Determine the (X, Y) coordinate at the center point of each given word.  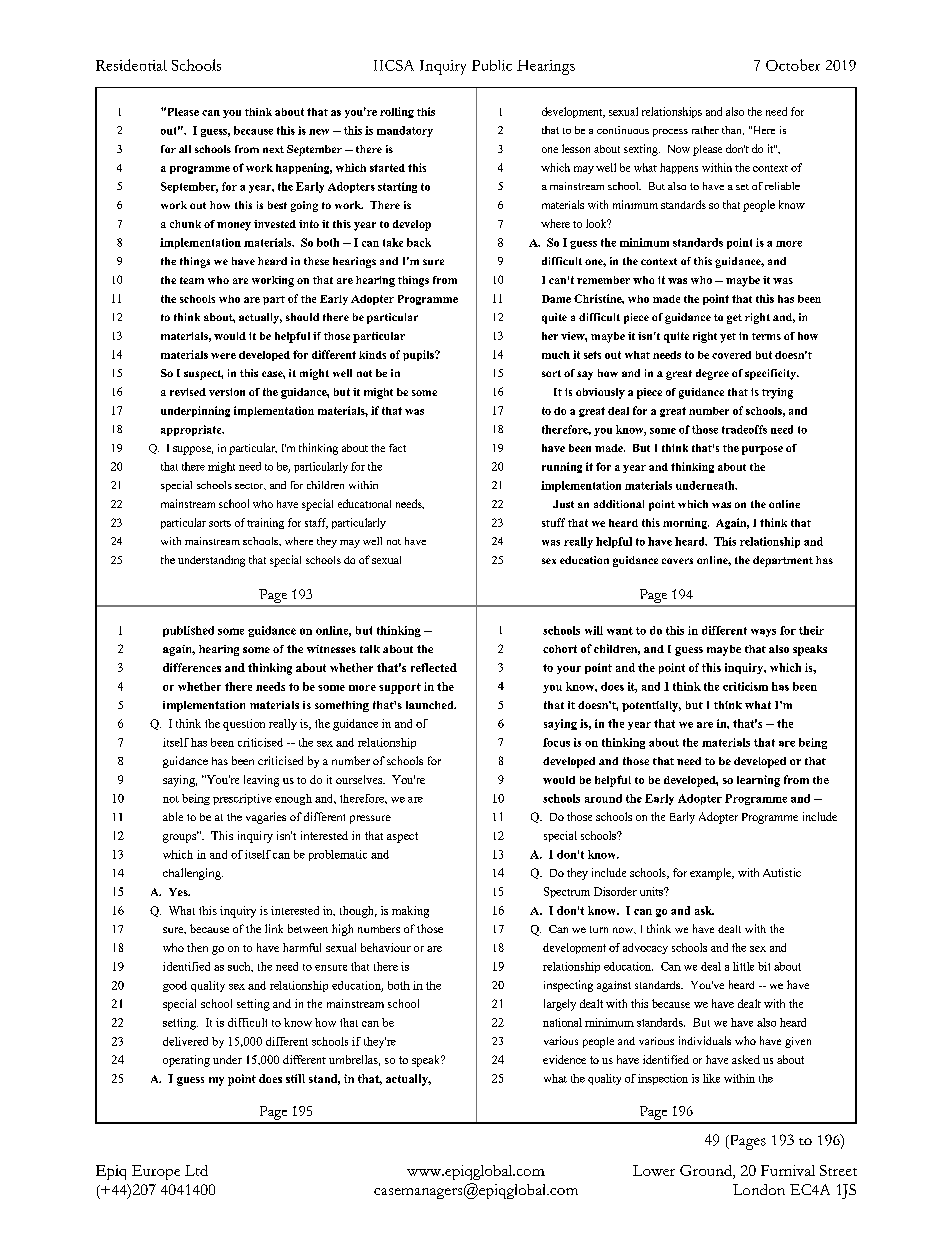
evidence (564, 1059)
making (410, 912)
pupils (419, 355)
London (759, 1189)
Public (492, 65)
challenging (193, 874)
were (223, 356)
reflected (434, 667)
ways (763, 633)
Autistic (782, 872)
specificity (771, 374)
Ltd (196, 1170)
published (188, 631)
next (273, 149)
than (733, 130)
